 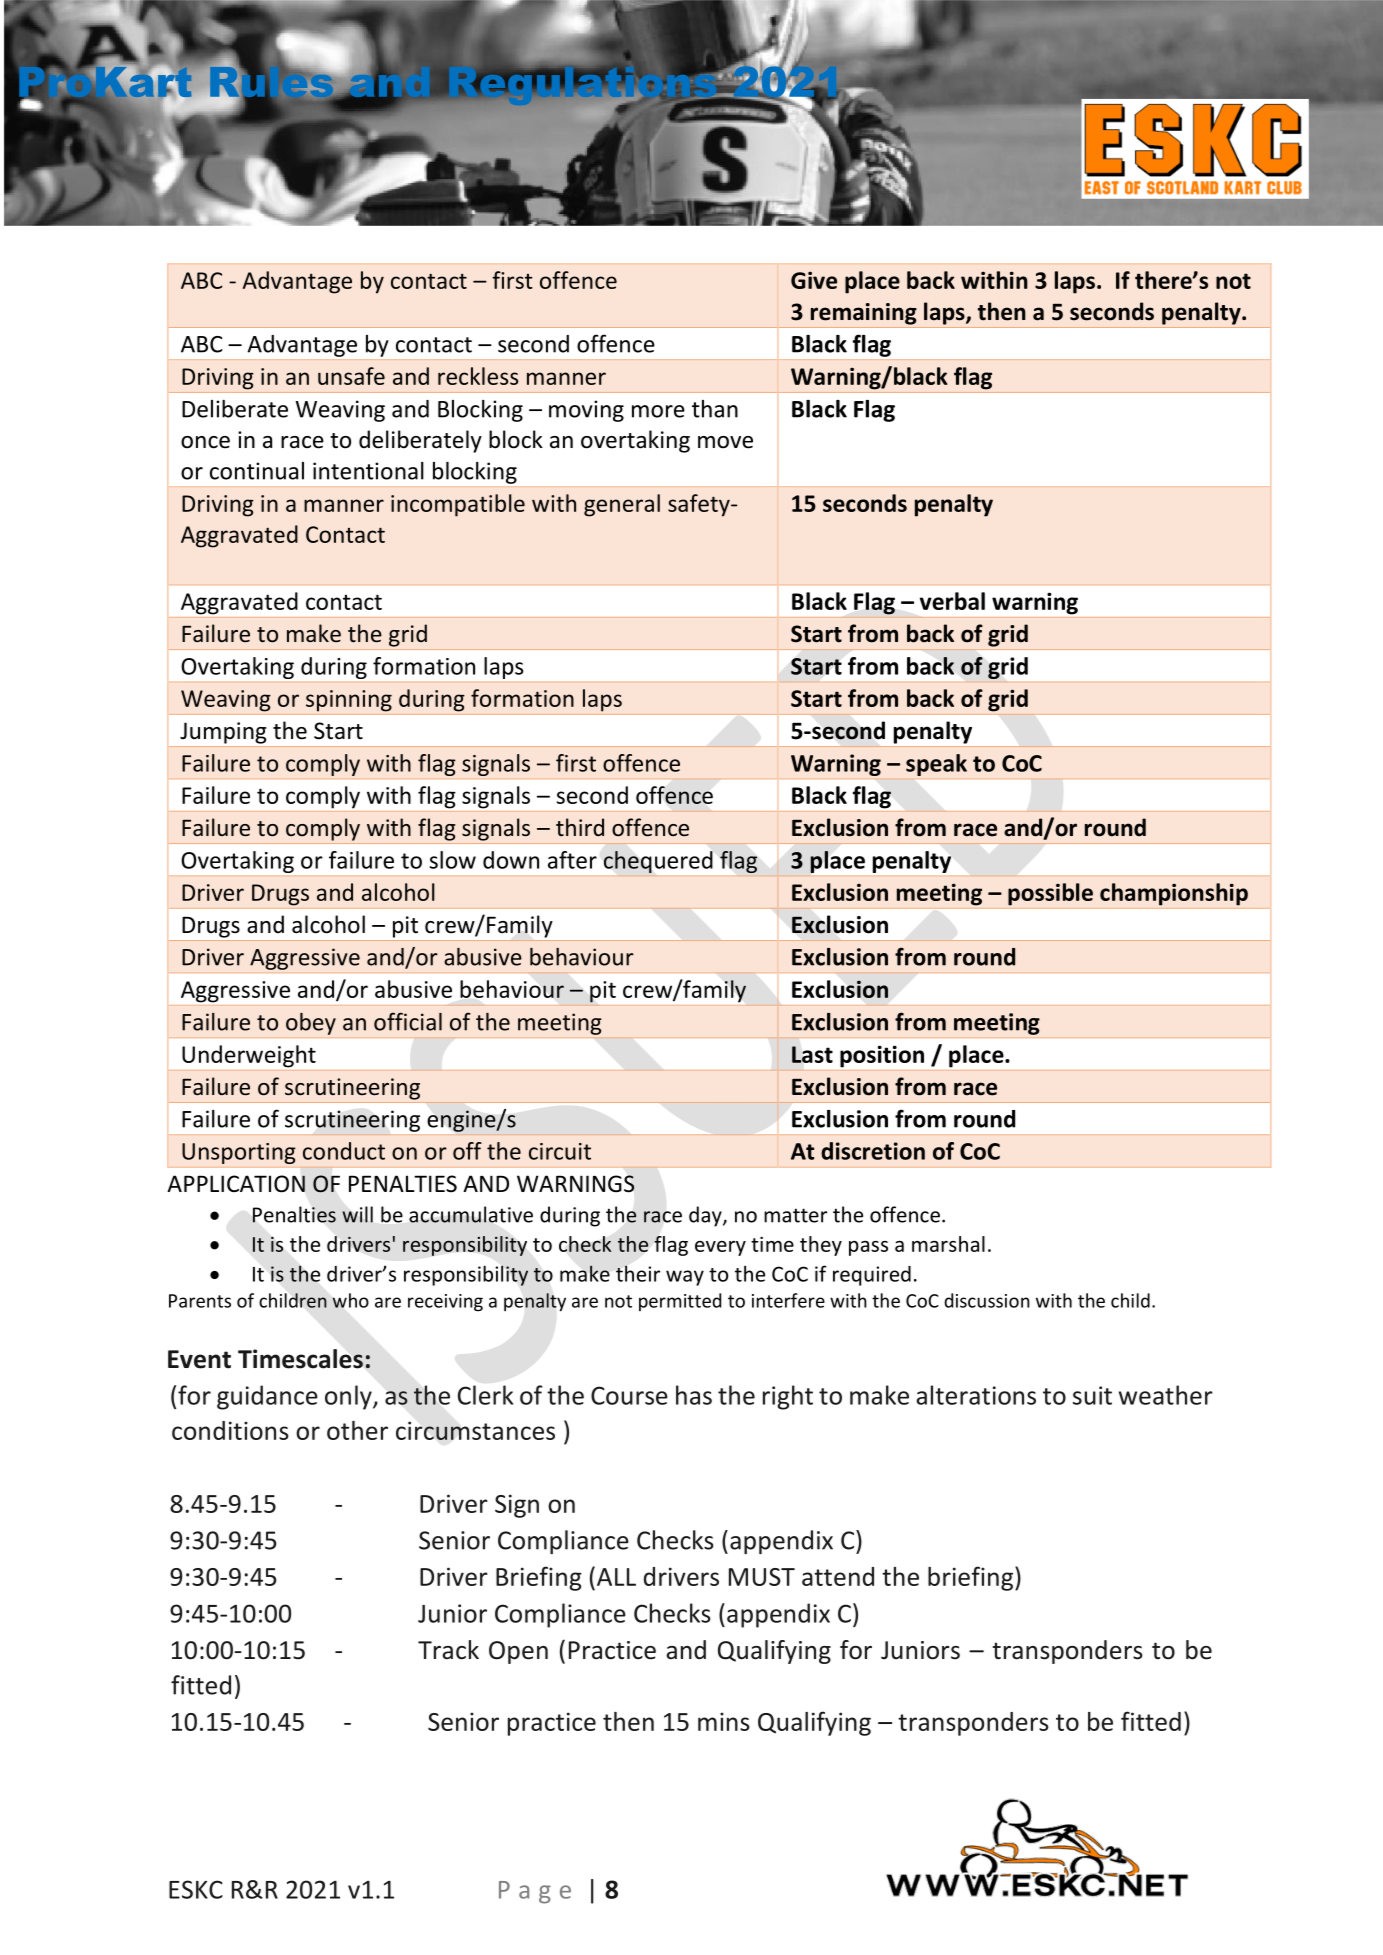 What do you see at coordinates (948, 1244) in the screenshot?
I see `marshal` at bounding box center [948, 1244].
